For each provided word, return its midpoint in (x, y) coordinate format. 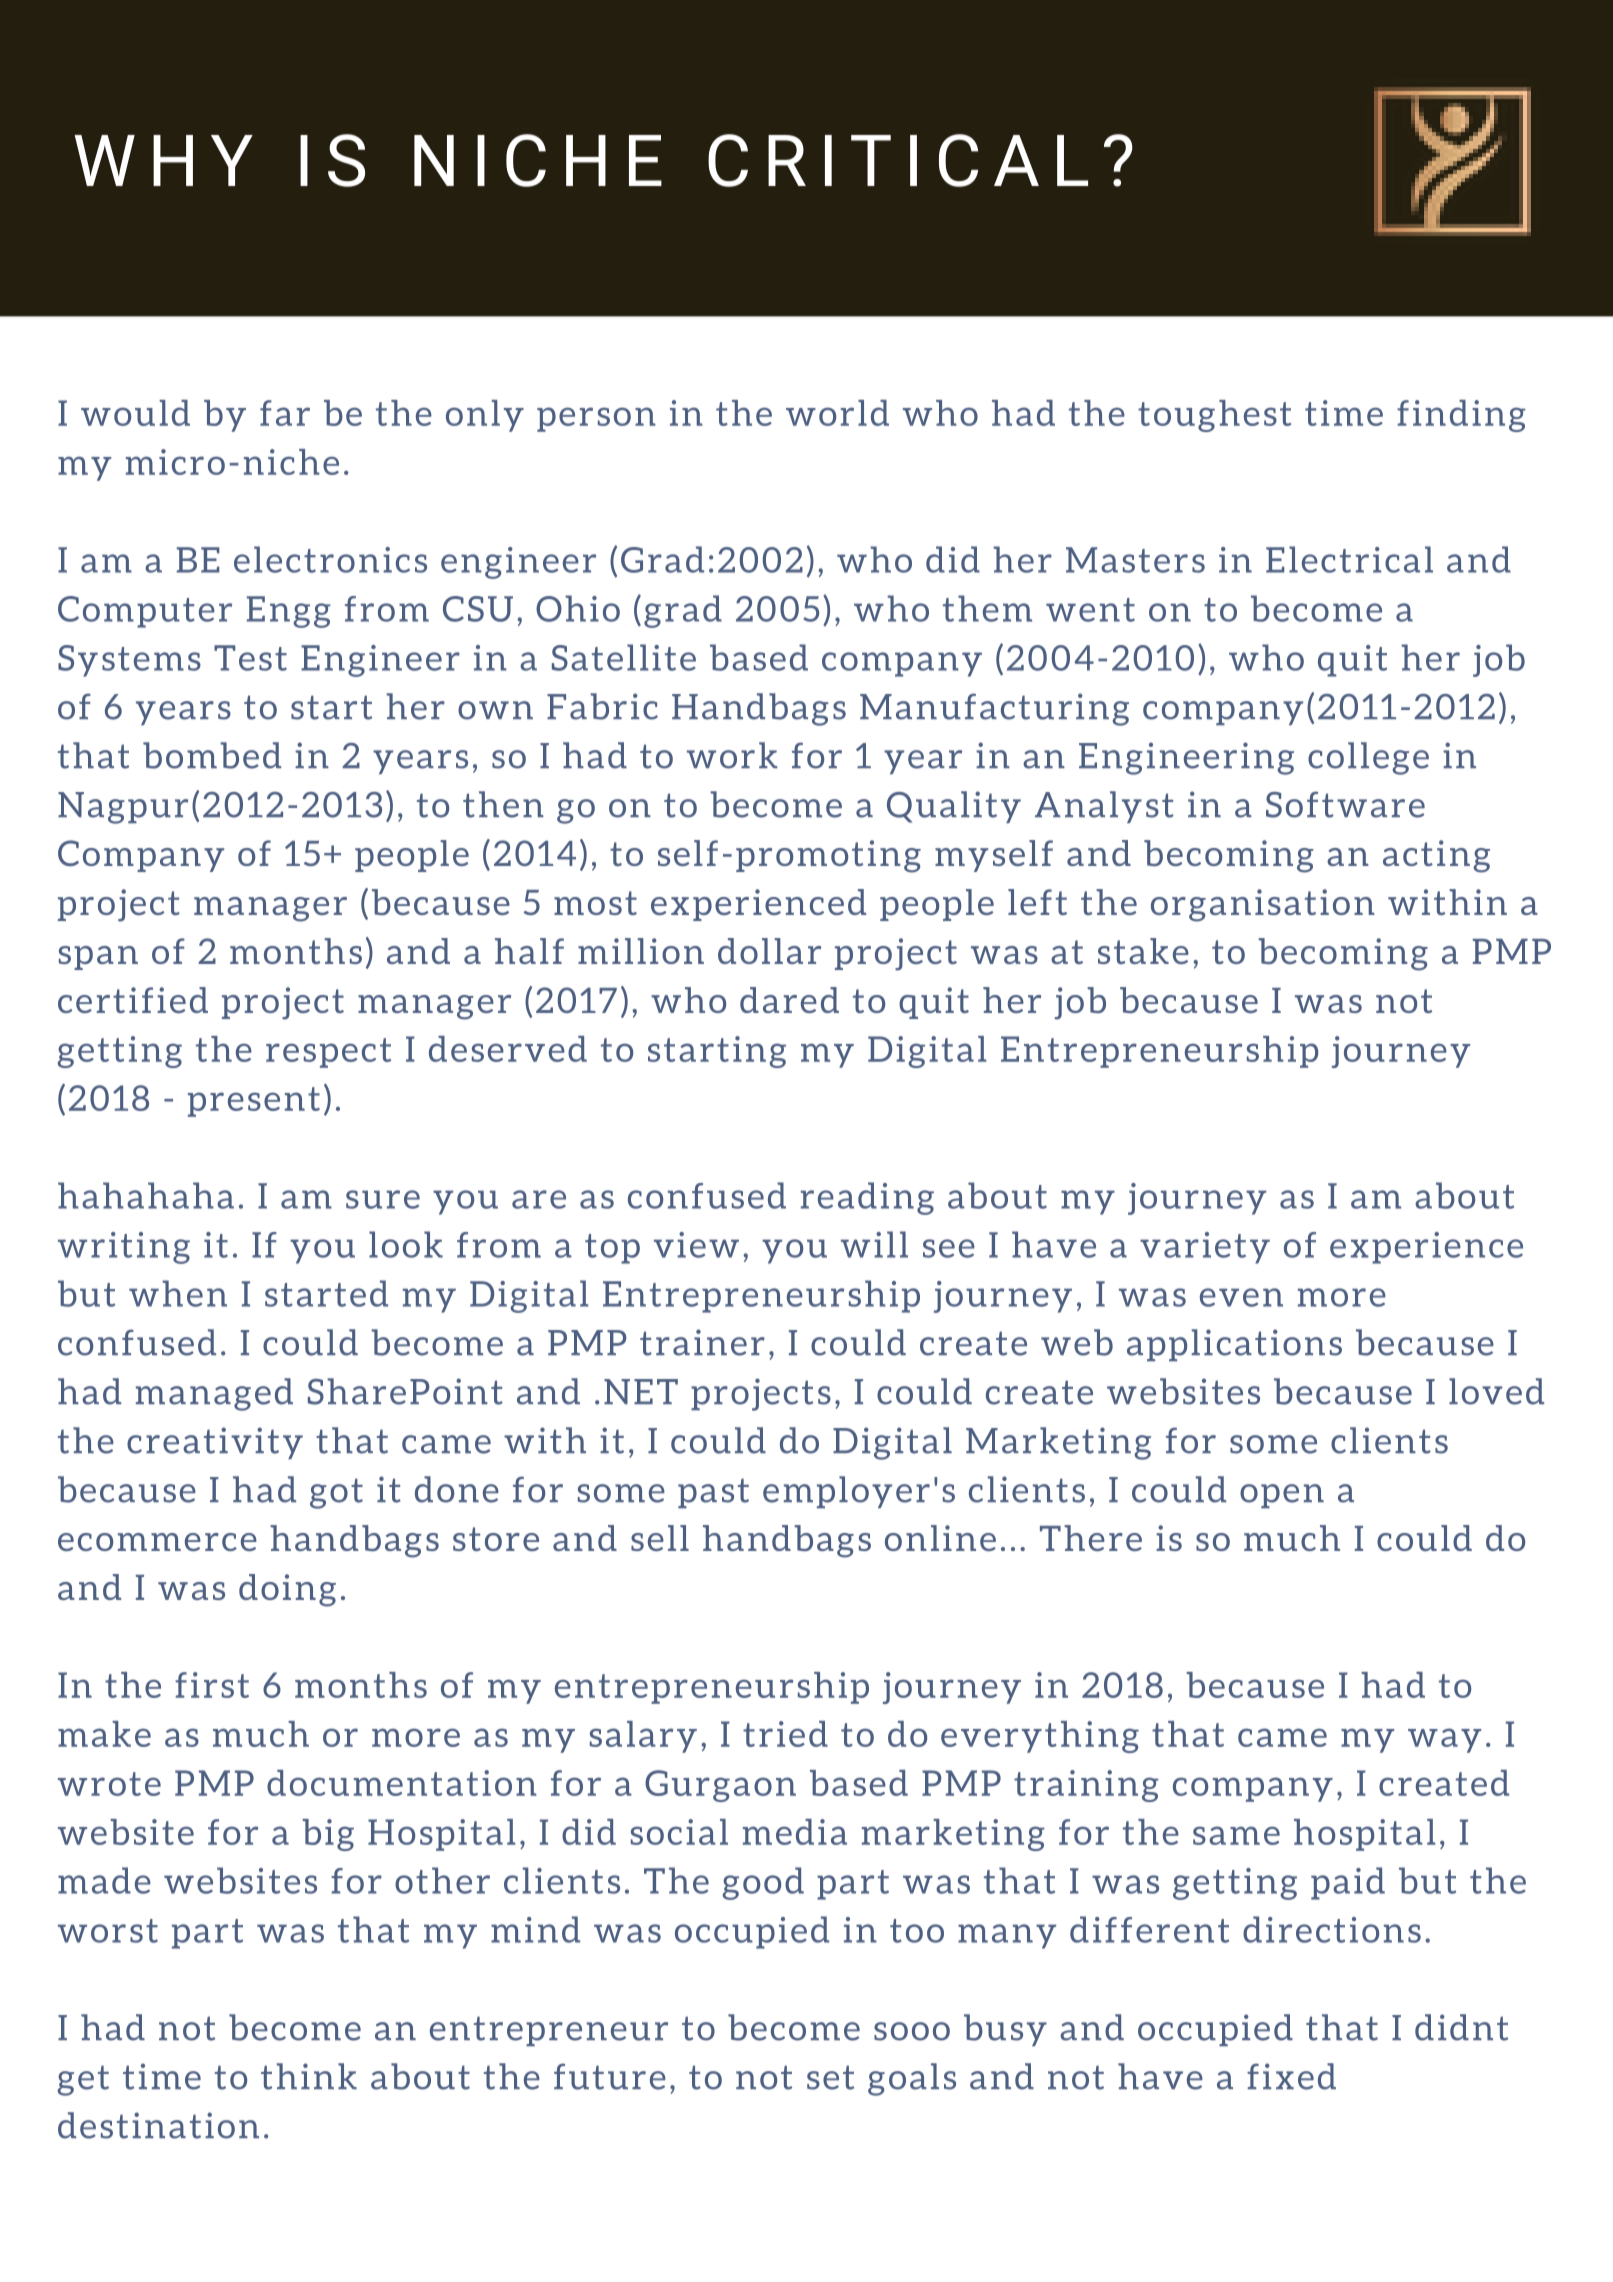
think (309, 2076)
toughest (1214, 416)
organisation (1263, 905)
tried (785, 1734)
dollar (769, 951)
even (1241, 1297)
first (212, 1685)
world (837, 413)
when (178, 1293)
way (1445, 1740)
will (874, 1244)
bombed (212, 755)
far (285, 413)
